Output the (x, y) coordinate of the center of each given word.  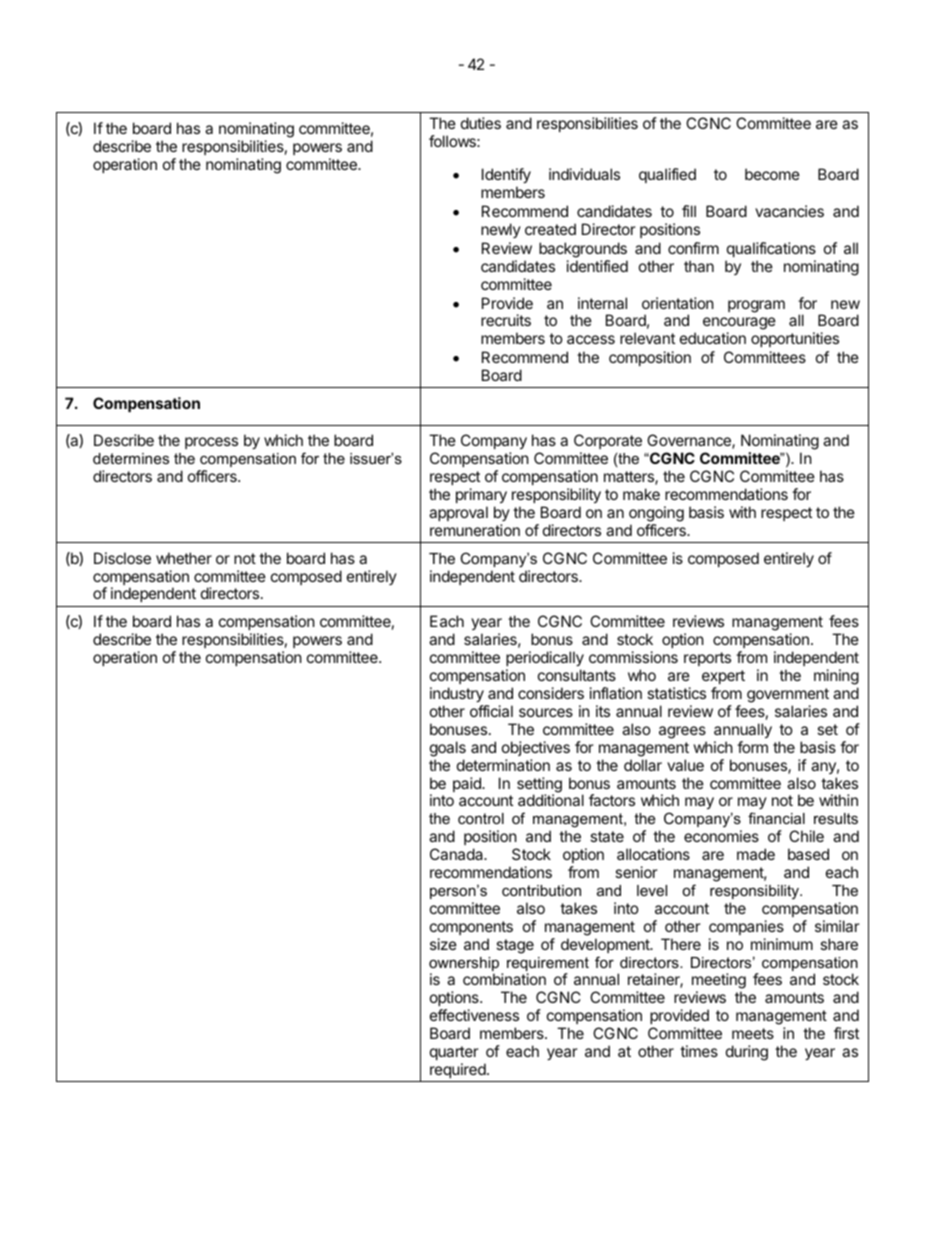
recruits (506, 320)
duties (481, 123)
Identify (506, 175)
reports (707, 659)
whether (184, 558)
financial (776, 818)
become (772, 174)
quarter (454, 1053)
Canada (457, 854)
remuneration (475, 530)
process (211, 443)
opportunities (795, 339)
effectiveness (474, 1015)
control (481, 818)
